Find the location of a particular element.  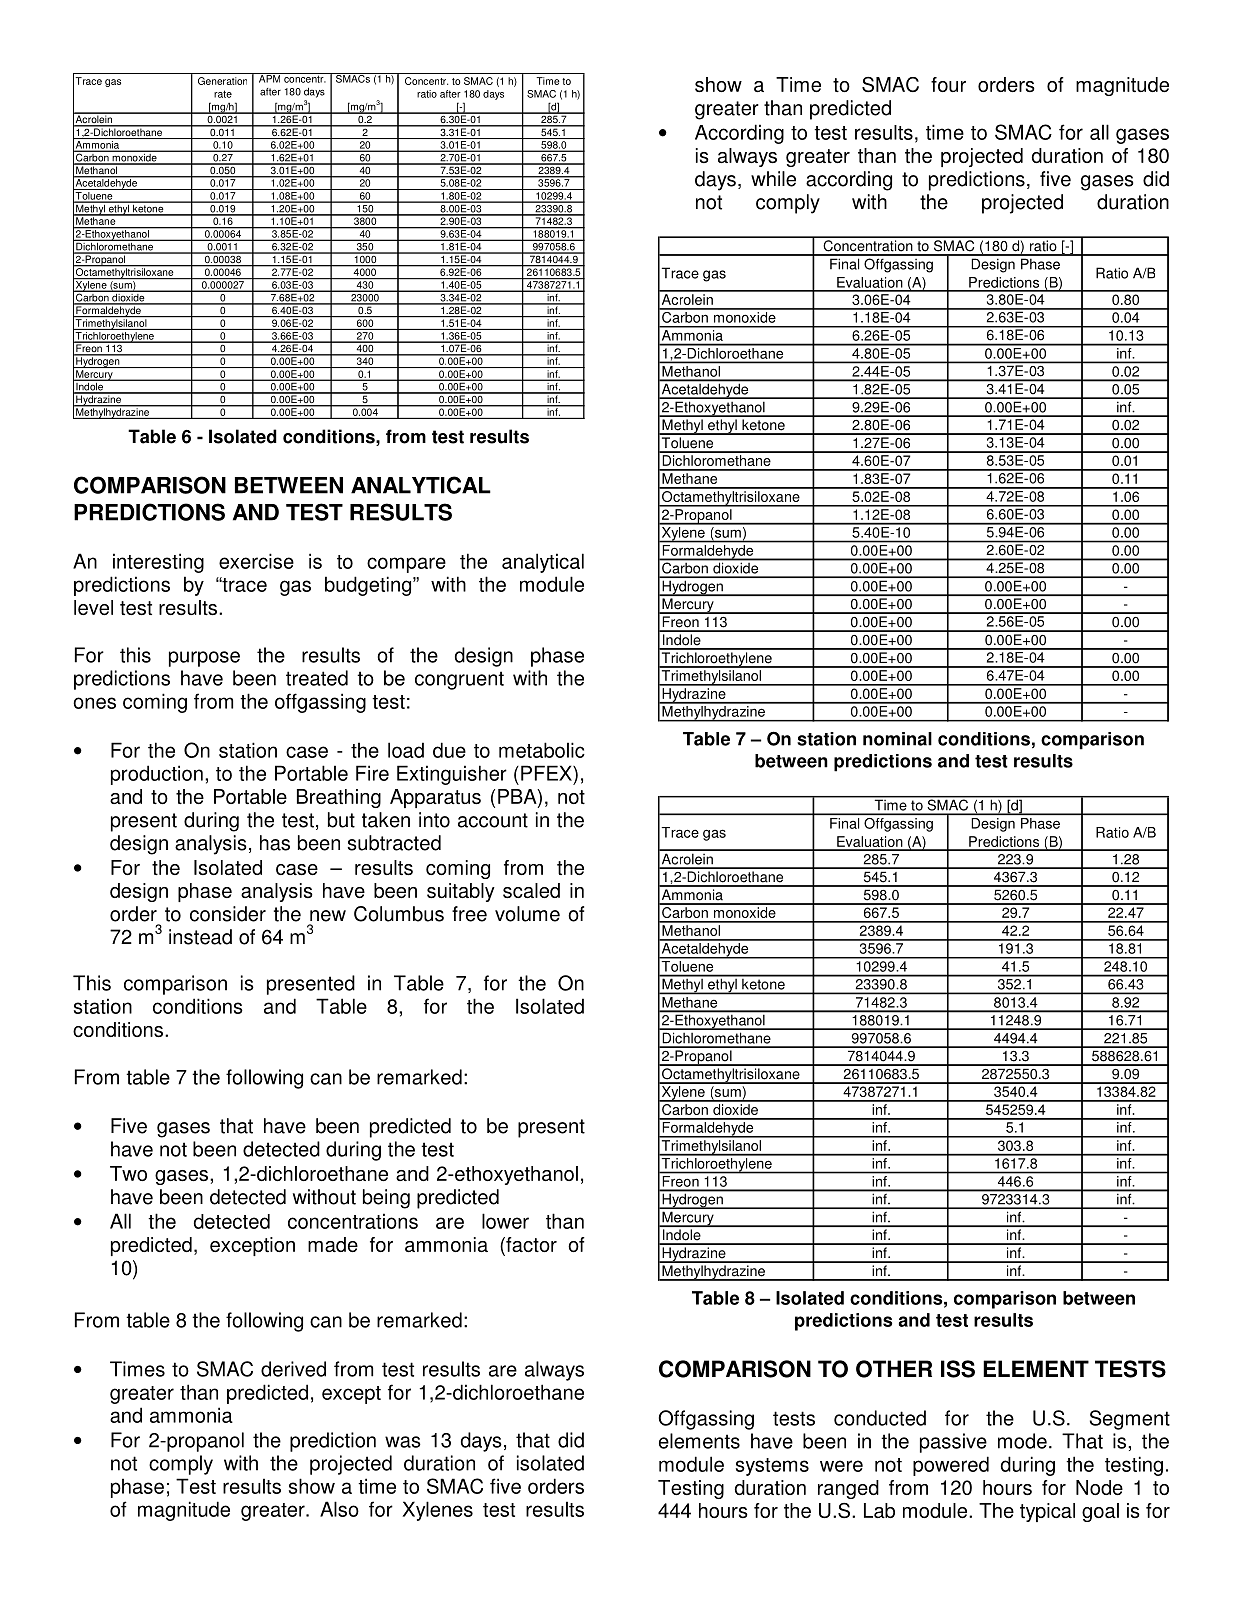

nominal is located at coordinates (897, 739).
